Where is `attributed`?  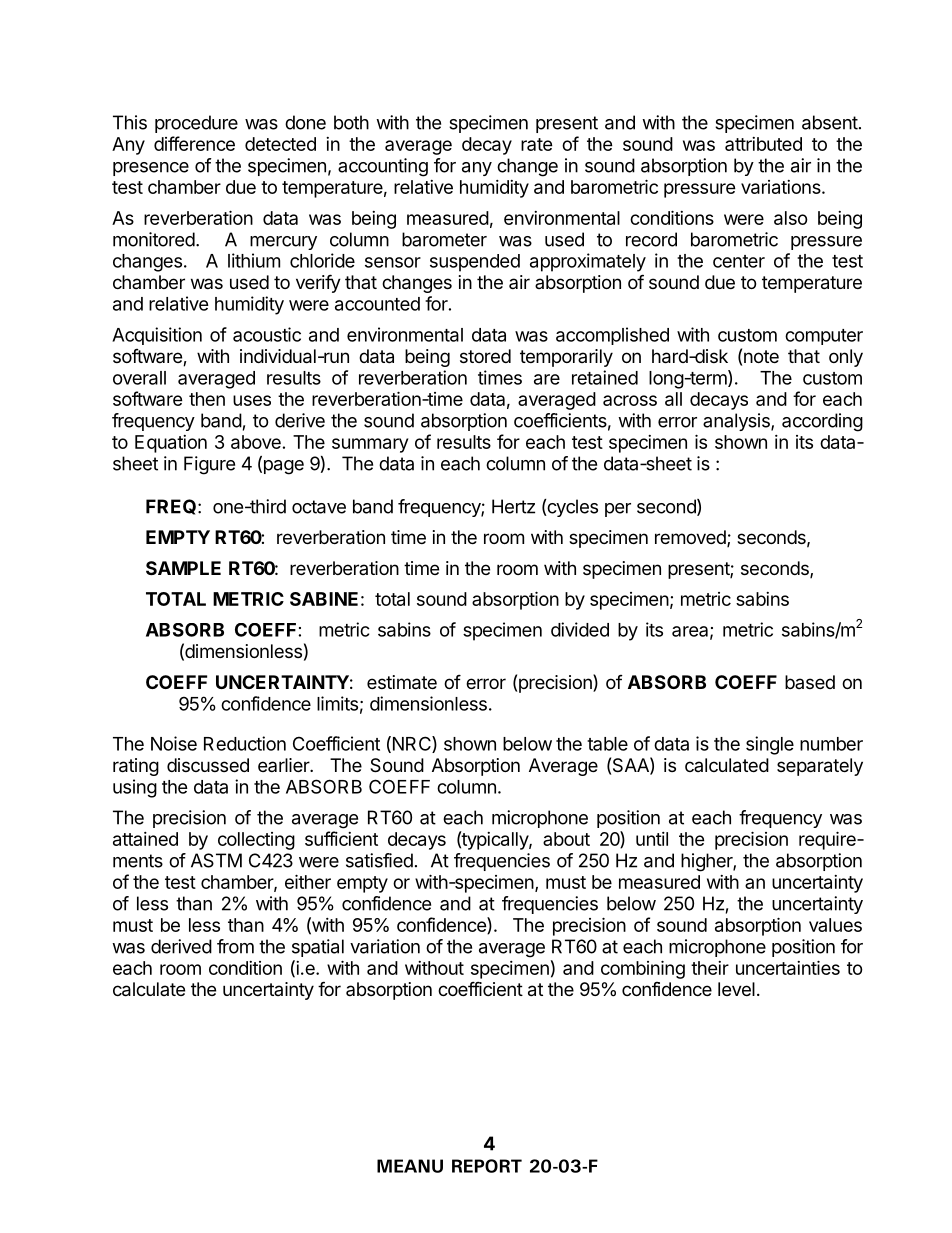 attributed is located at coordinates (763, 144).
